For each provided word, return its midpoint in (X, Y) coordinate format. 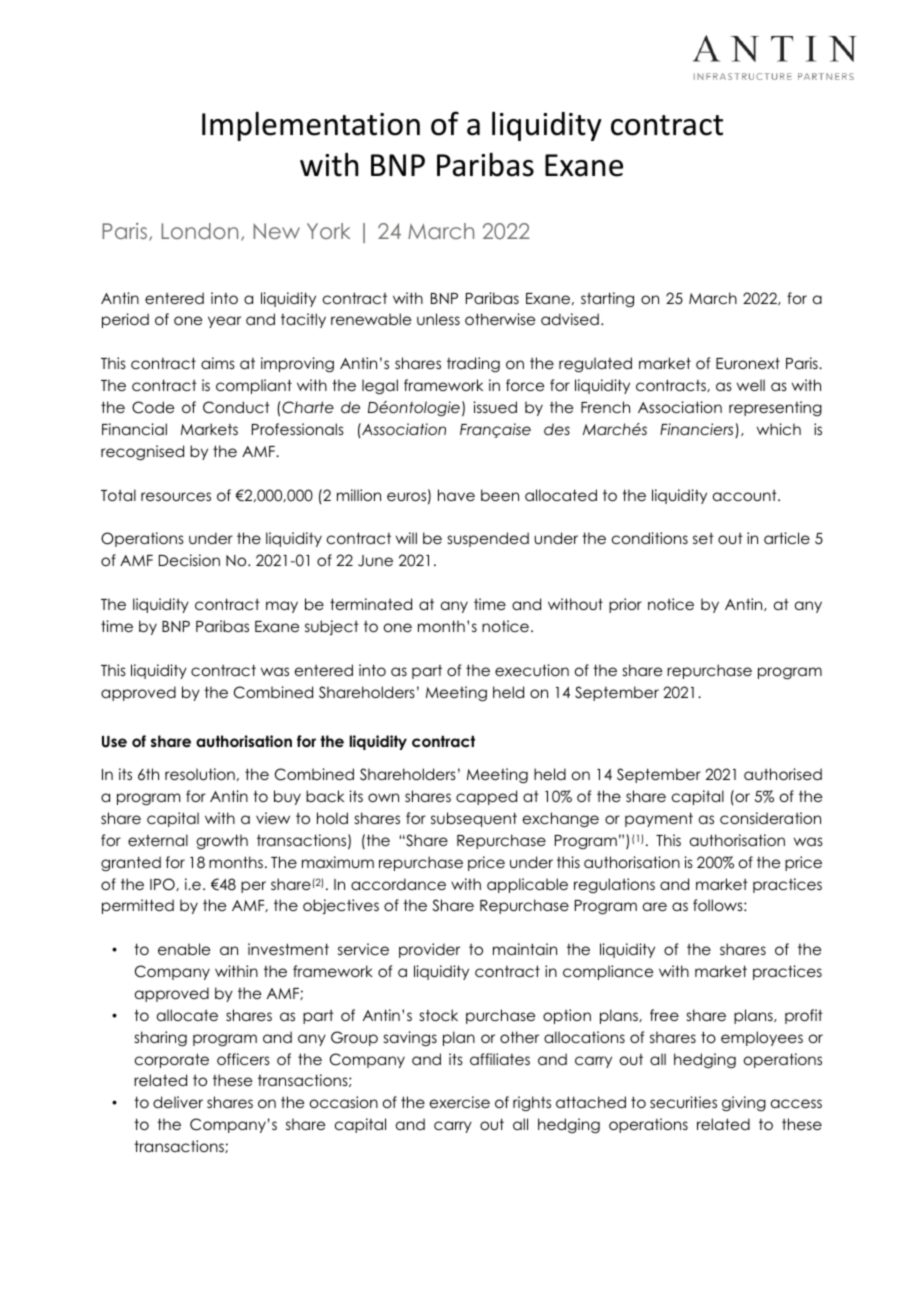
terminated (371, 604)
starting (607, 299)
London (199, 231)
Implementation (311, 126)
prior (625, 605)
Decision (189, 560)
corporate (172, 1060)
